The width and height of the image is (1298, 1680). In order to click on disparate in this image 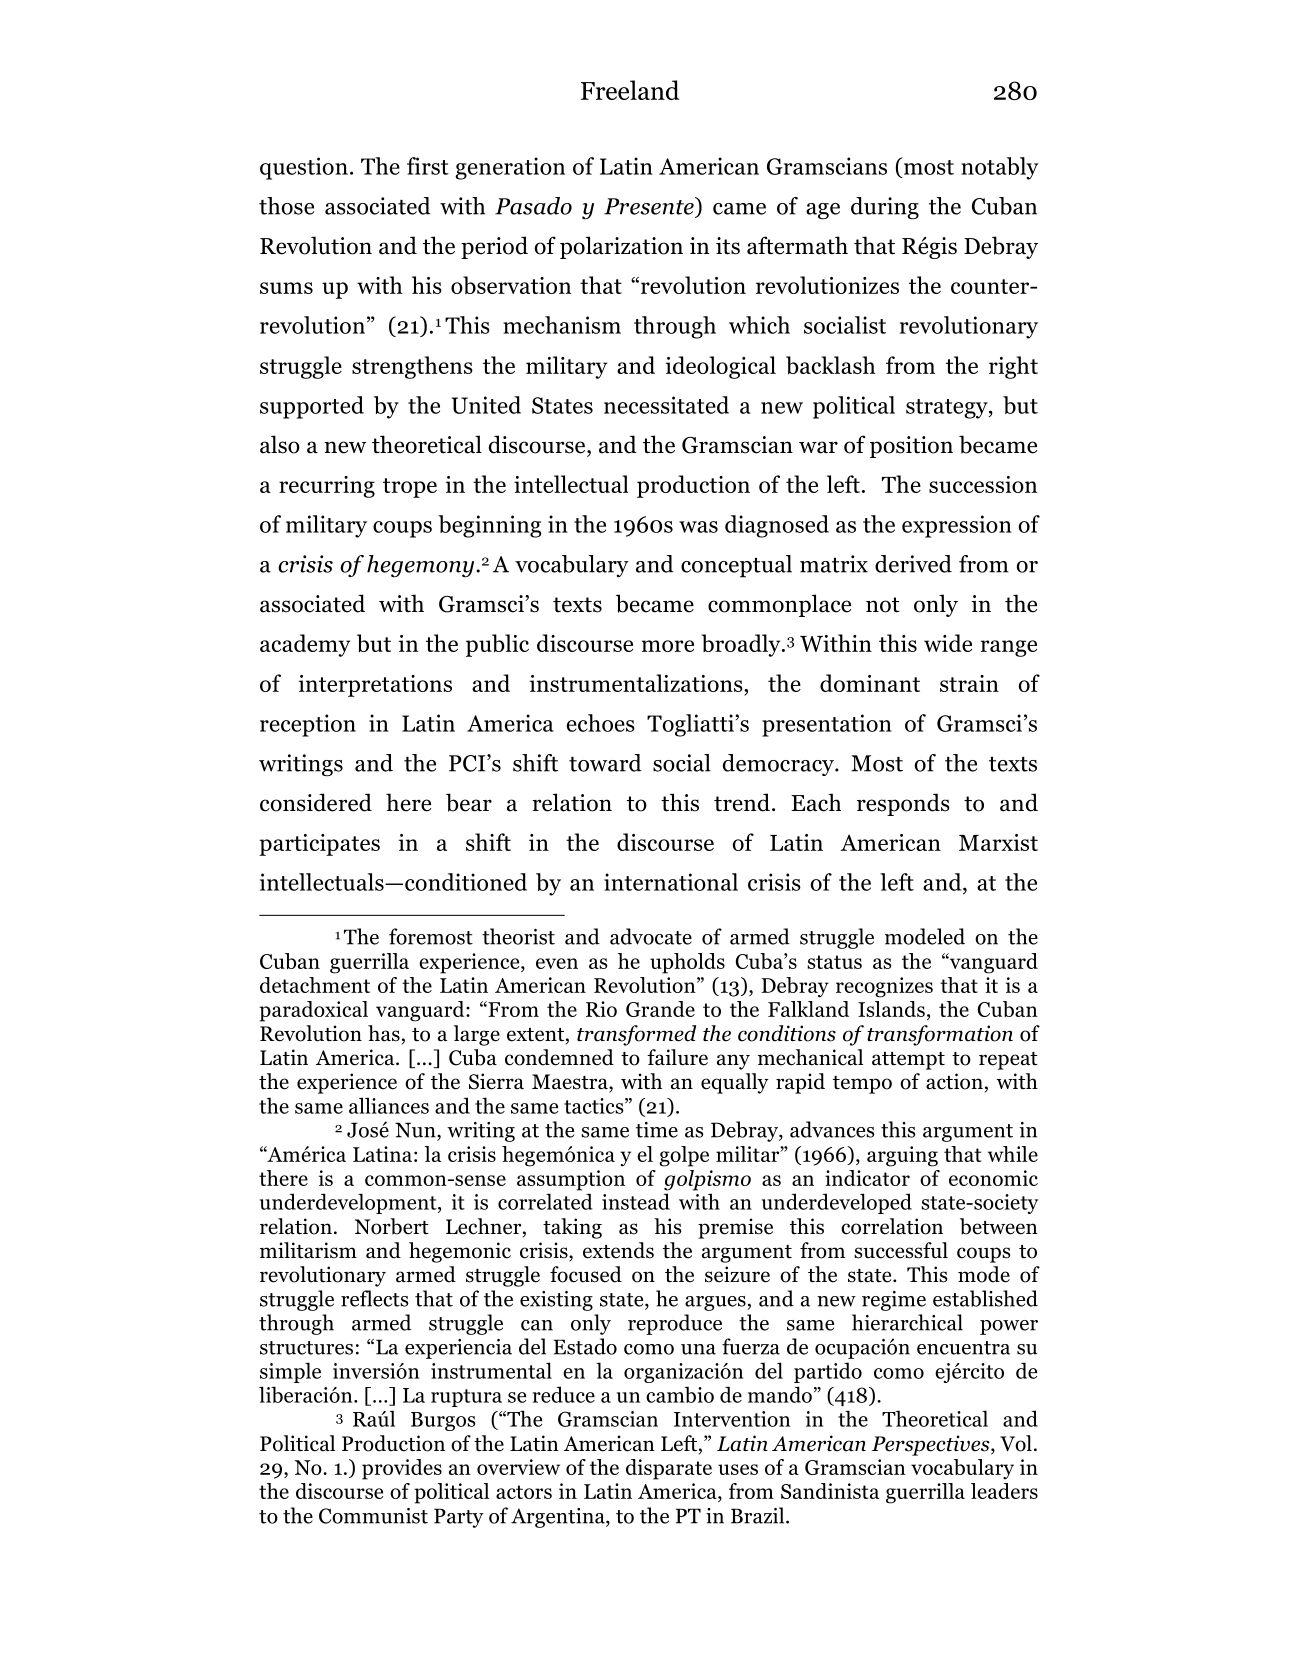, I will do `click(669, 1469)`.
